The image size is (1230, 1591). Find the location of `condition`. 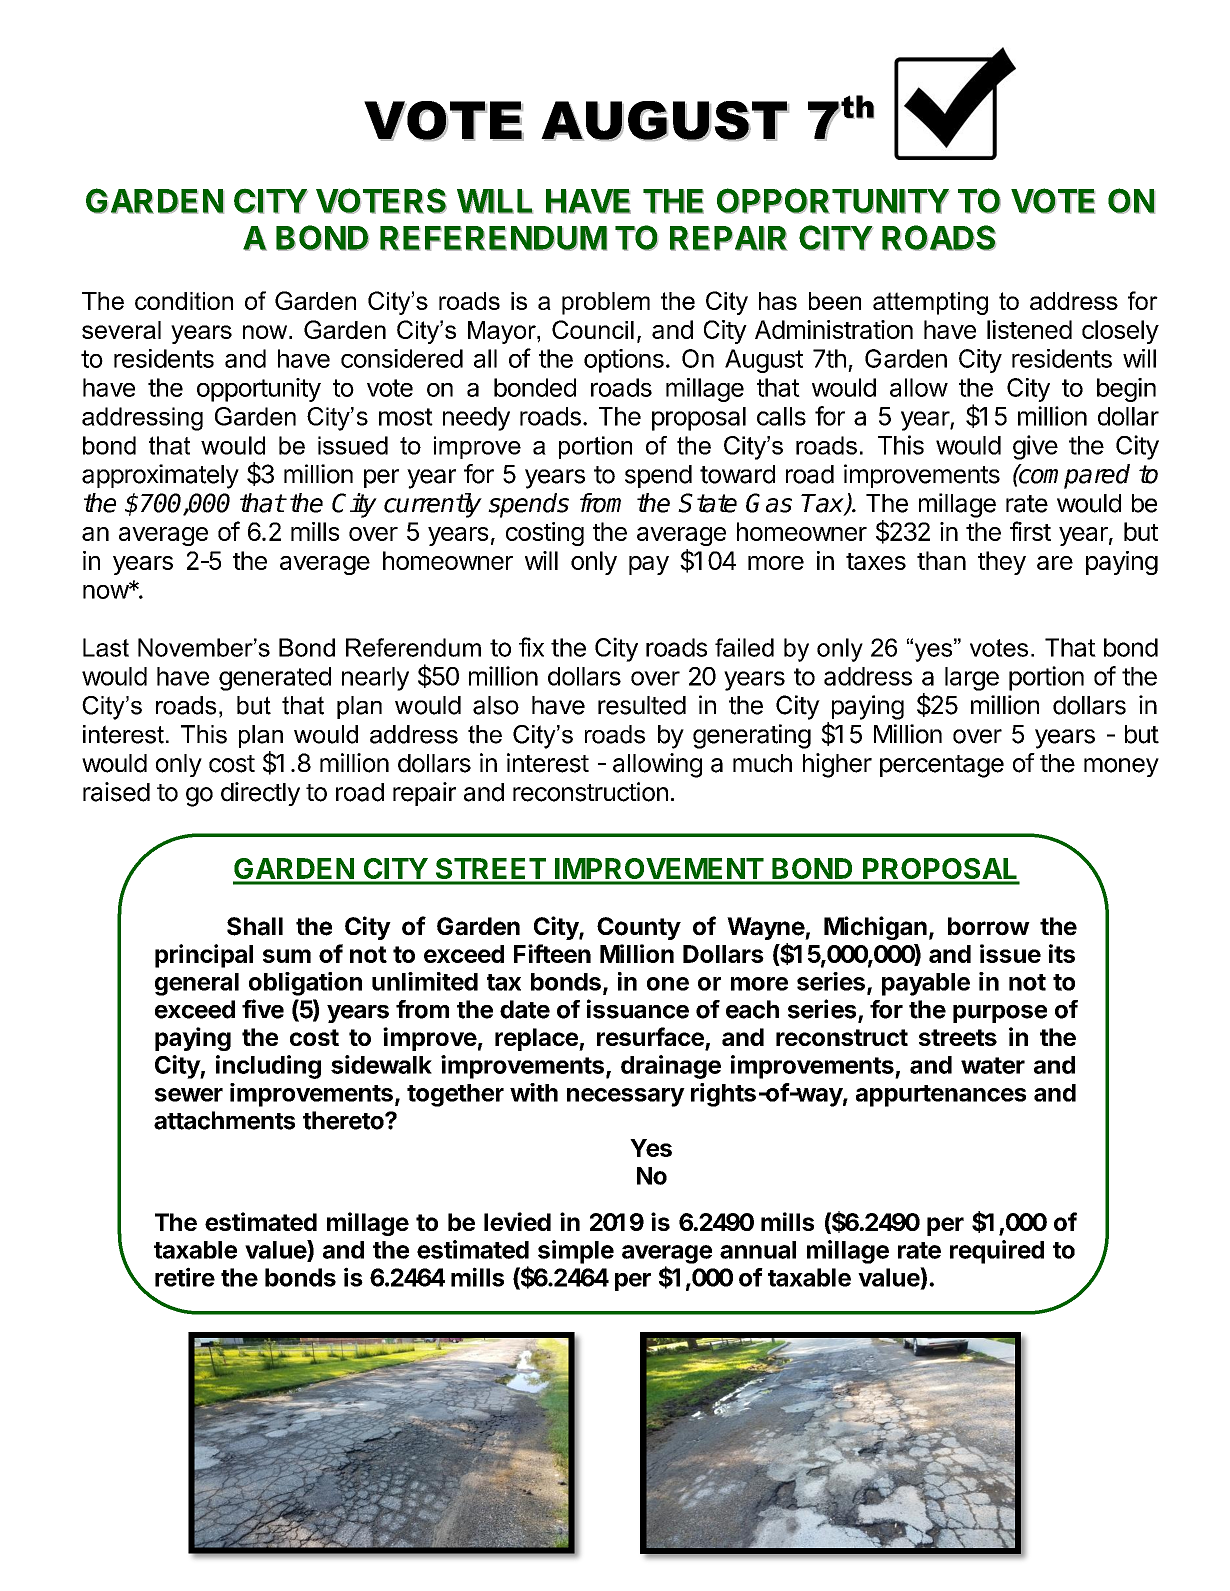

condition is located at coordinates (184, 301).
